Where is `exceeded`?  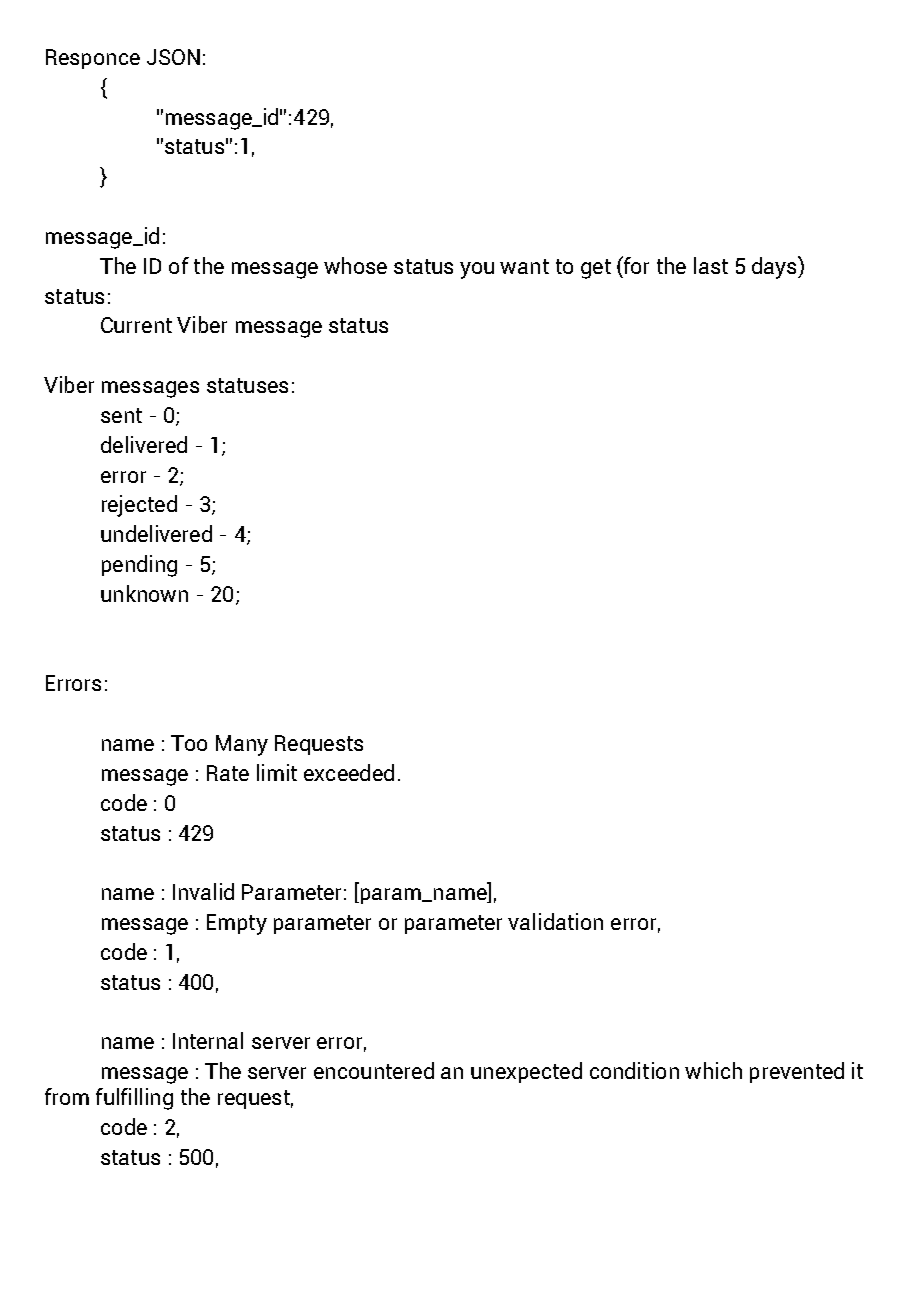 exceeded is located at coordinates (349, 772).
